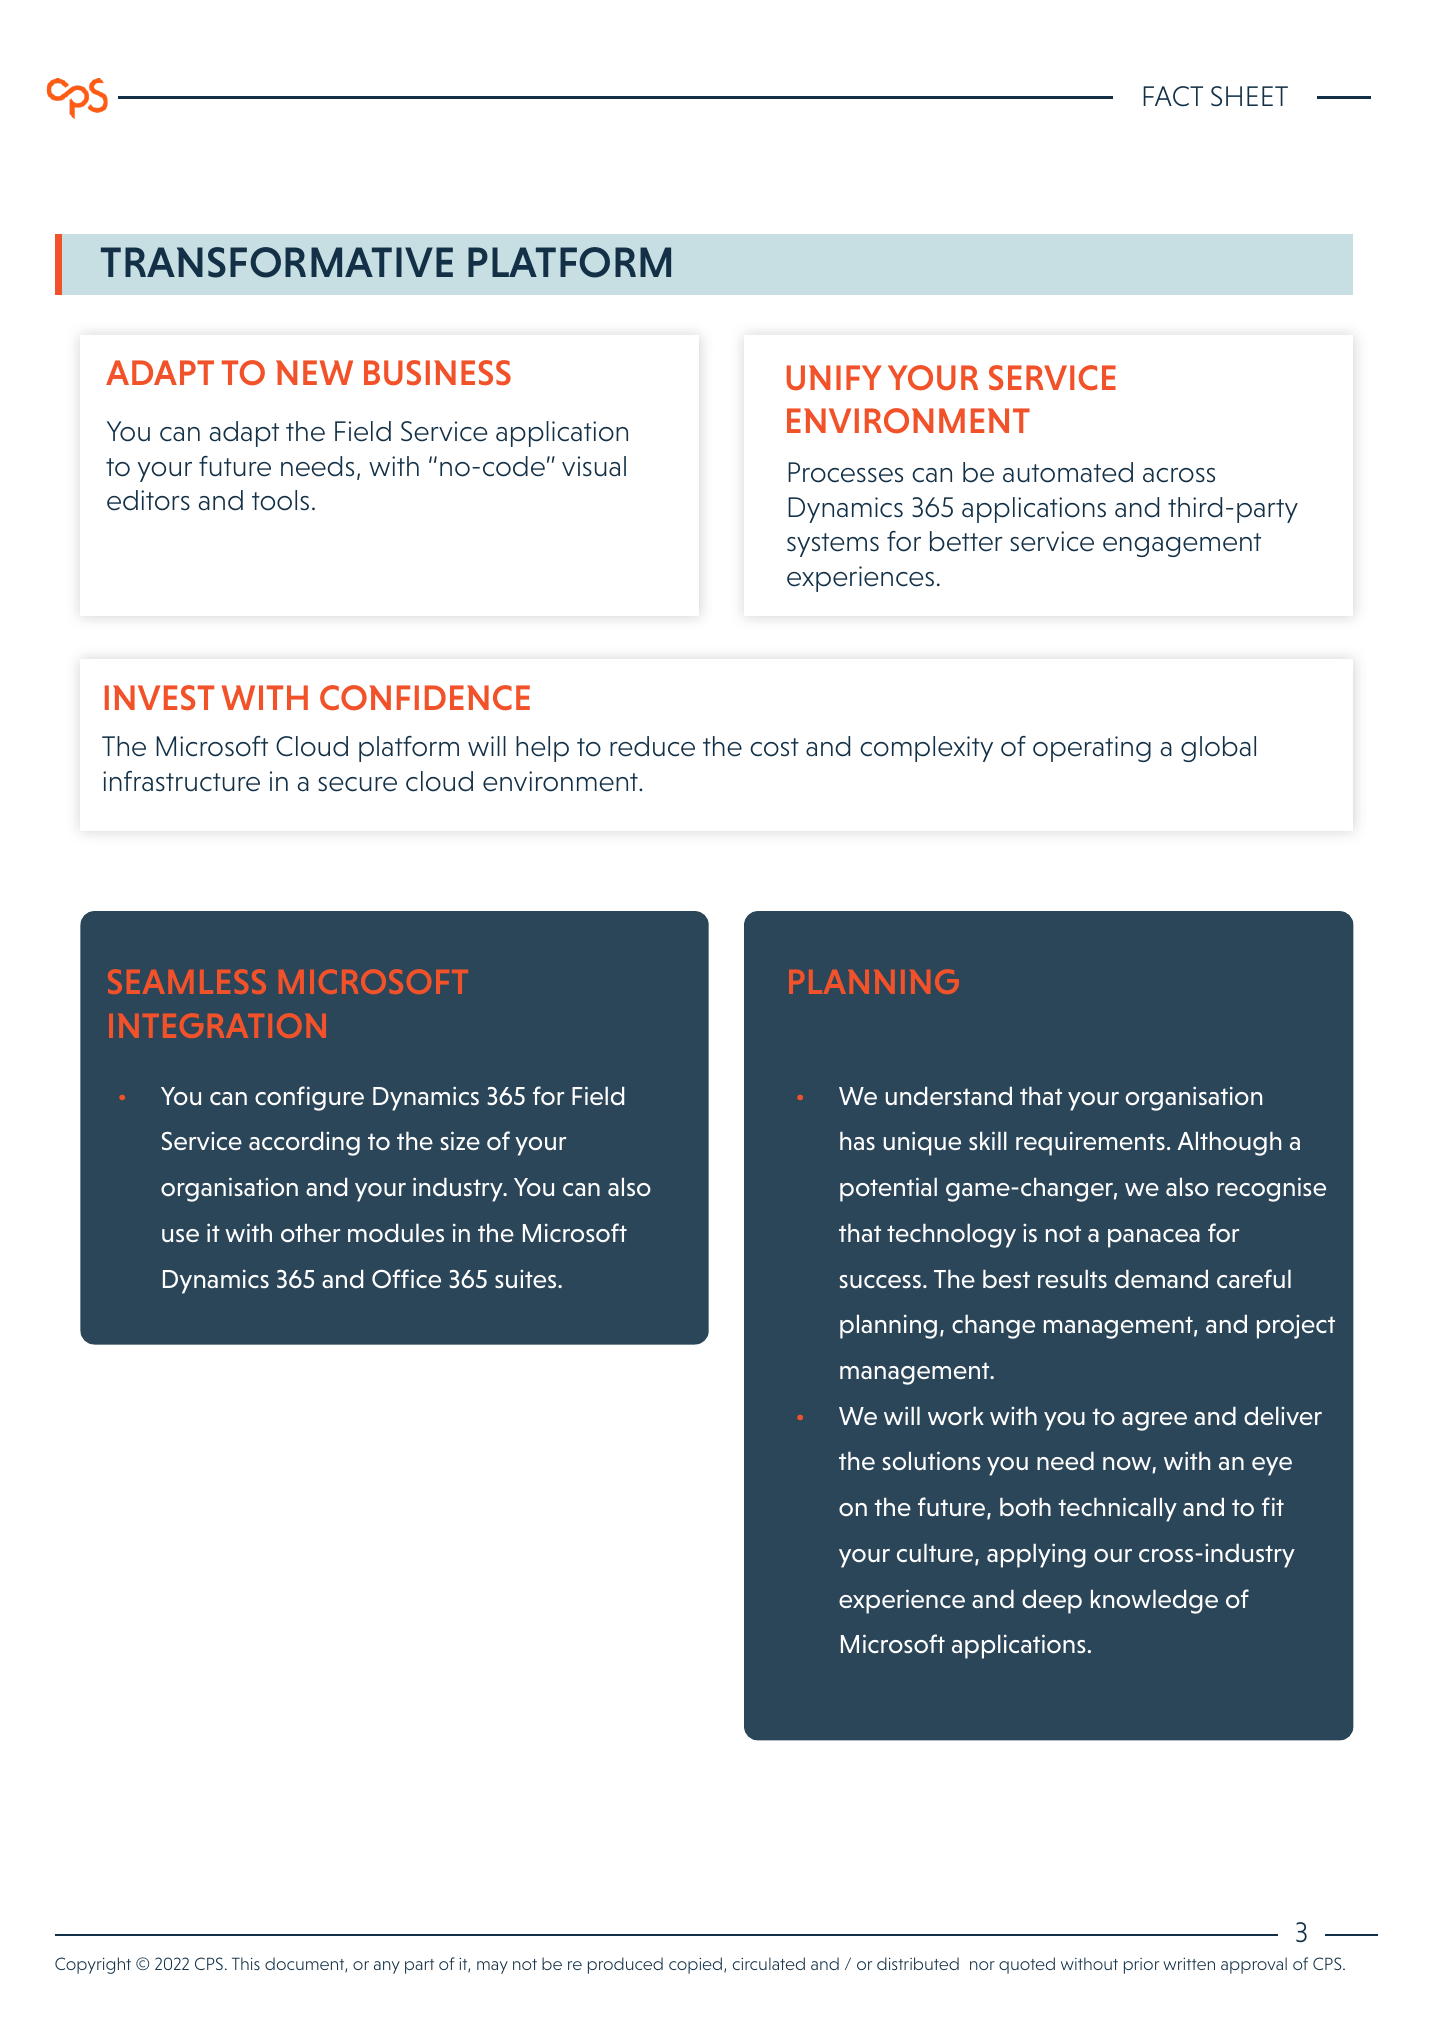 This document has width=1433, height=2027. I want to click on FACT, so click(1173, 96).
